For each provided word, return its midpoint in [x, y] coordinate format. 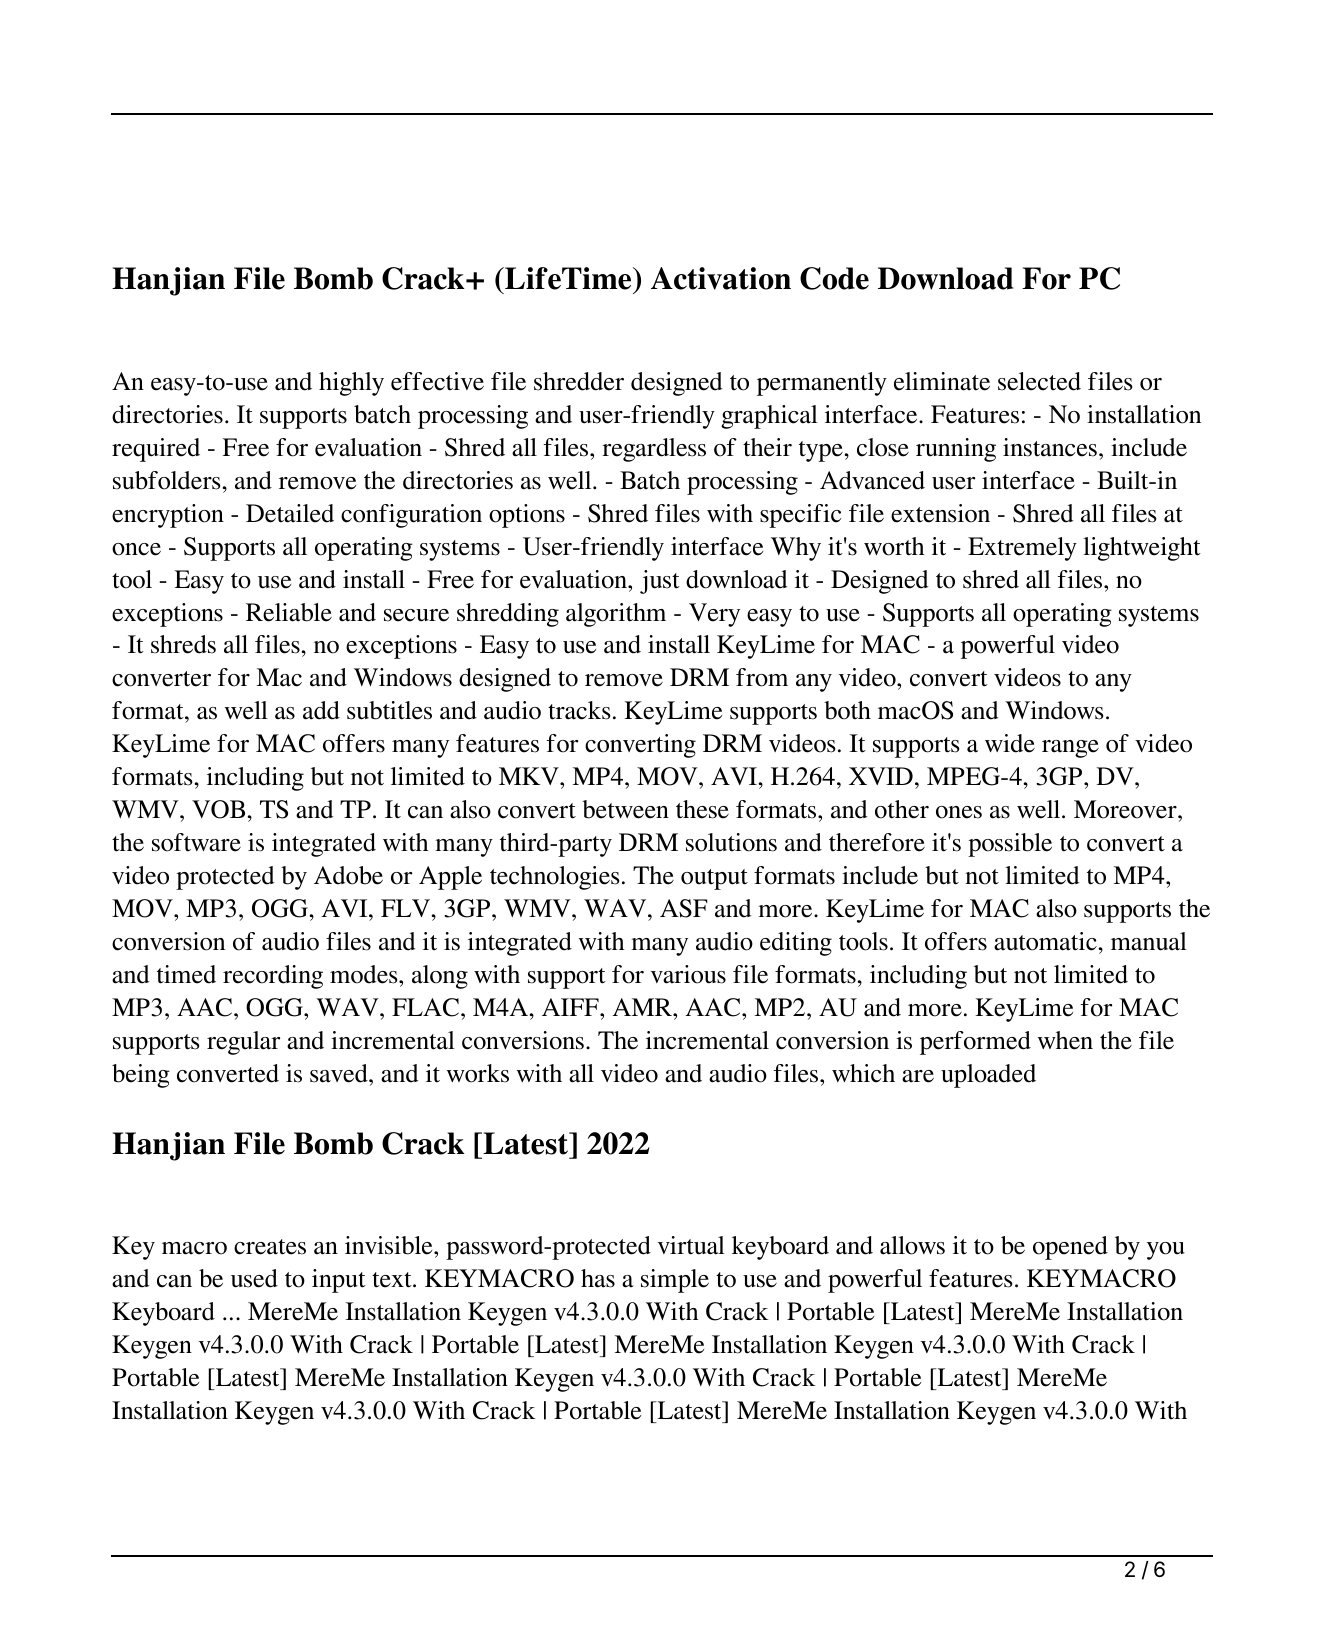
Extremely [1022, 549]
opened [1070, 1248]
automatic [1046, 941]
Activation [721, 278]
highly [351, 384]
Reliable [289, 612]
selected [1039, 381]
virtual [691, 1245]
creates [270, 1247]
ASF [684, 908]
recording [273, 977]
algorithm [616, 615]
